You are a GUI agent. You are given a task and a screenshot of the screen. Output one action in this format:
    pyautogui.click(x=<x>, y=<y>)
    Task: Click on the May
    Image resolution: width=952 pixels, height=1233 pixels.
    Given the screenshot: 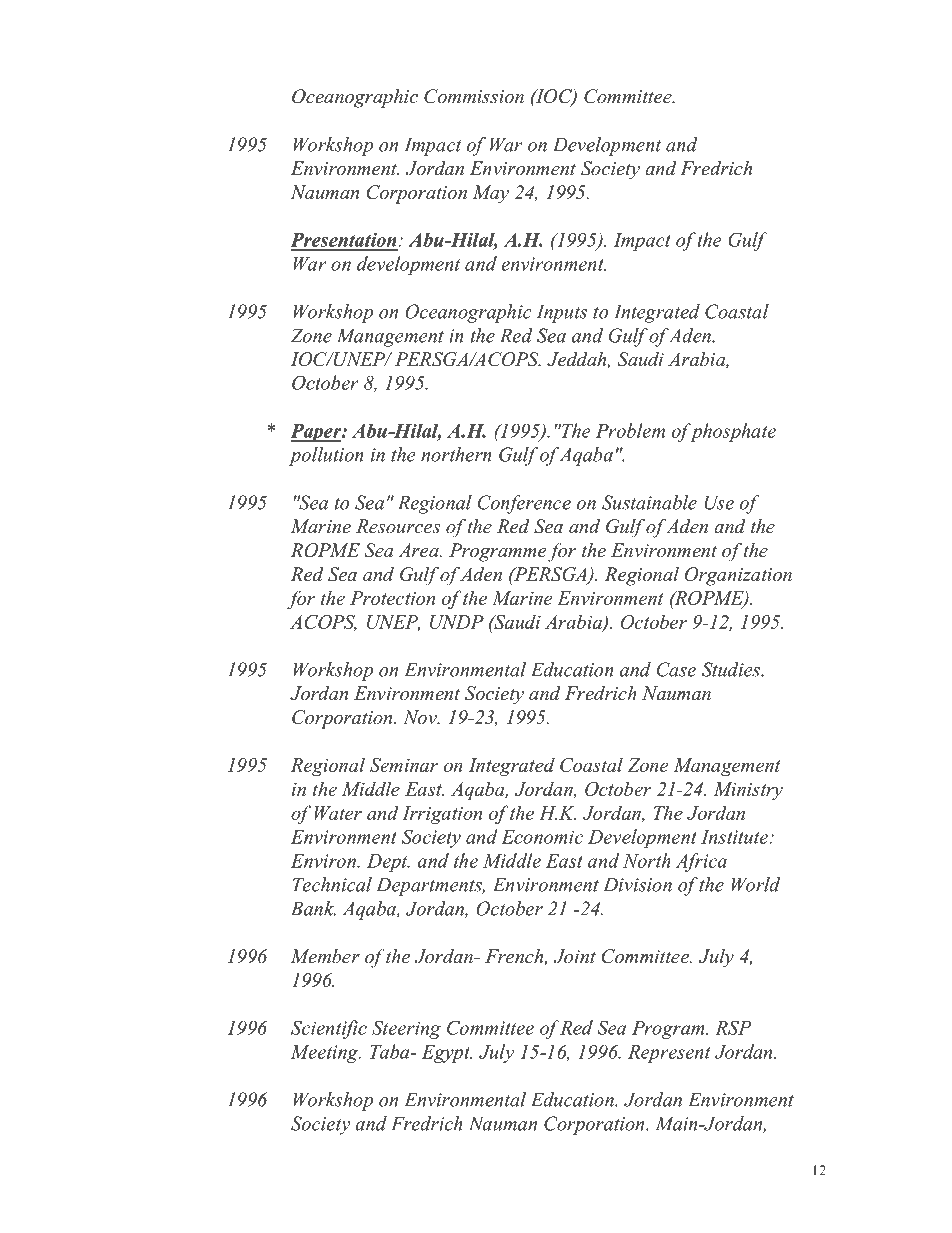 What is the action you would take?
    pyautogui.click(x=490, y=194)
